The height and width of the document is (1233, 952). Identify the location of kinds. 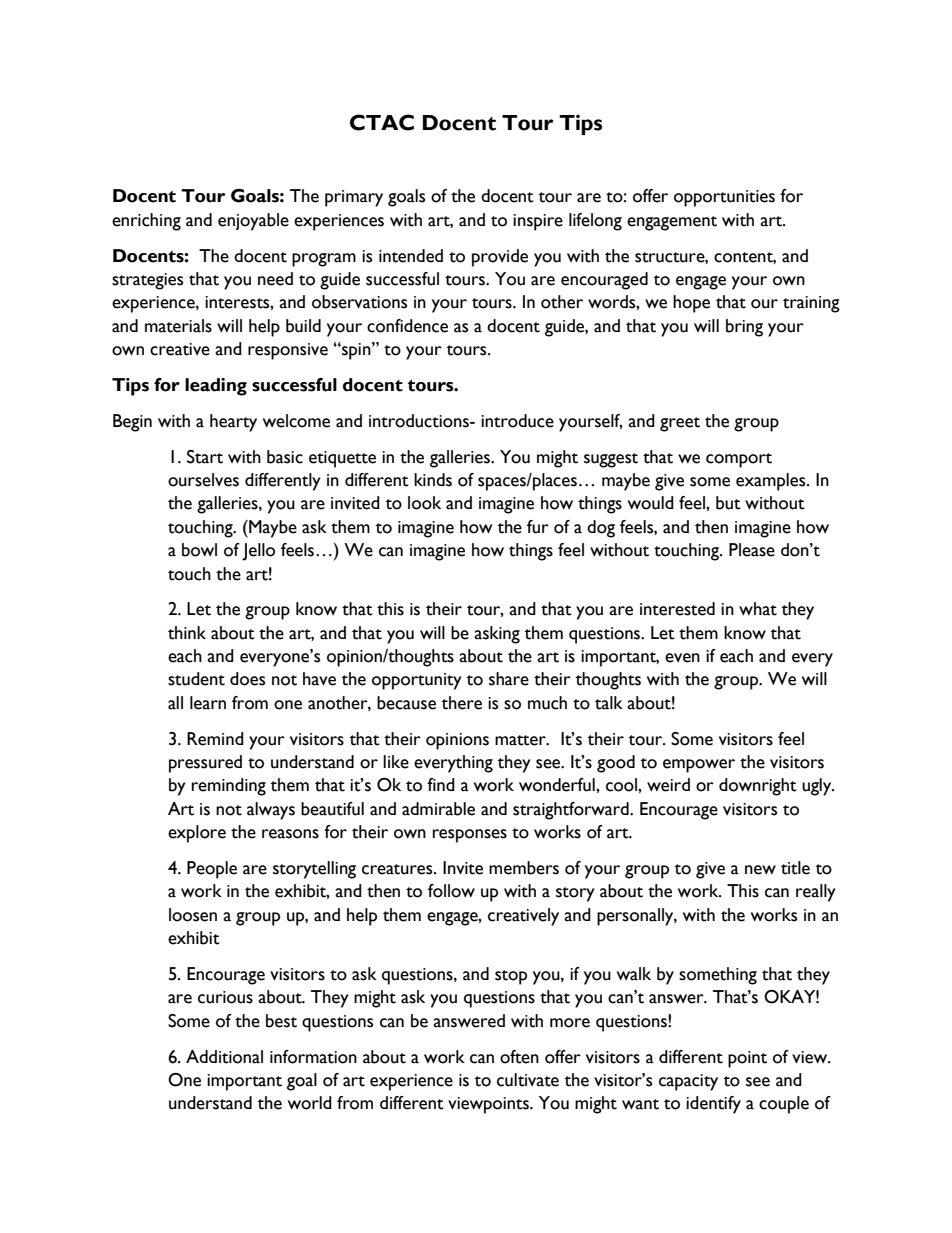
(433, 480).
